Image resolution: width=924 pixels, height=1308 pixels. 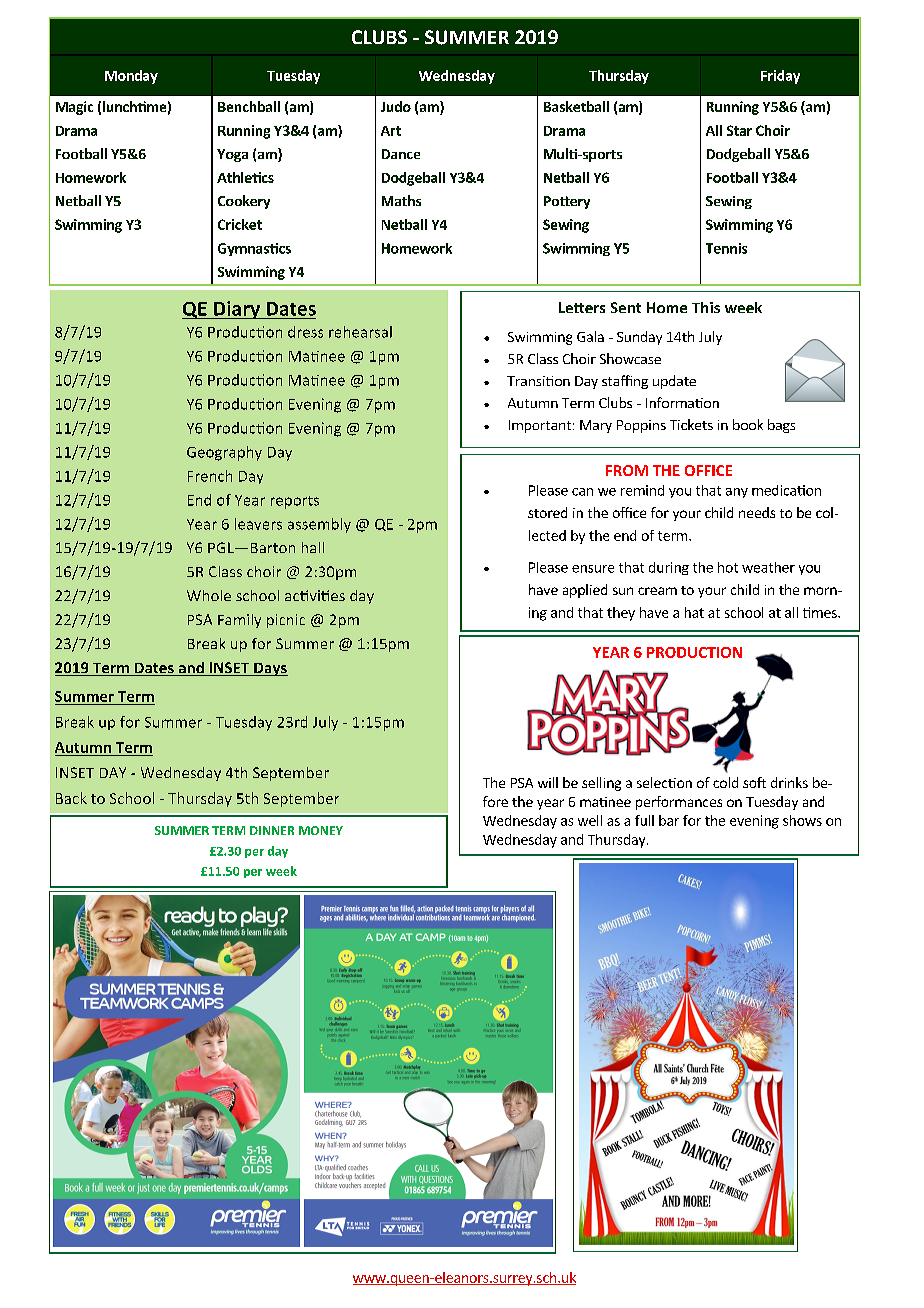 I want to click on Star, so click(x=739, y=130).
